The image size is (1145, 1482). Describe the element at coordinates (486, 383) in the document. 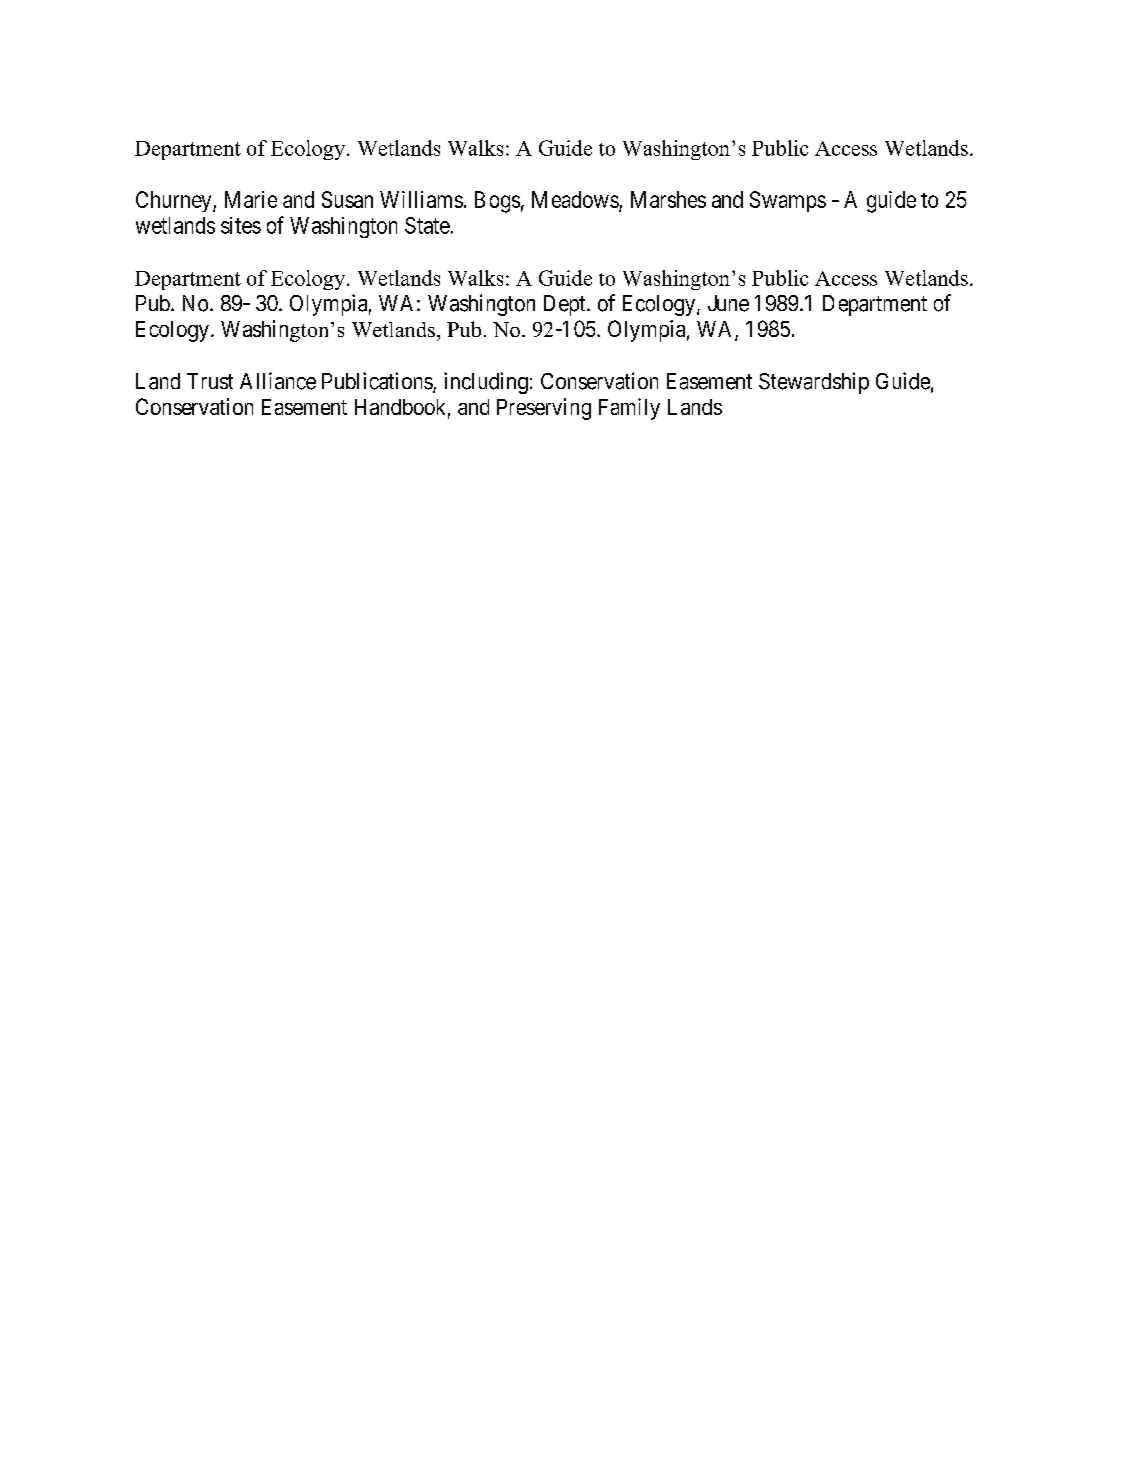

I see `including` at that location.
